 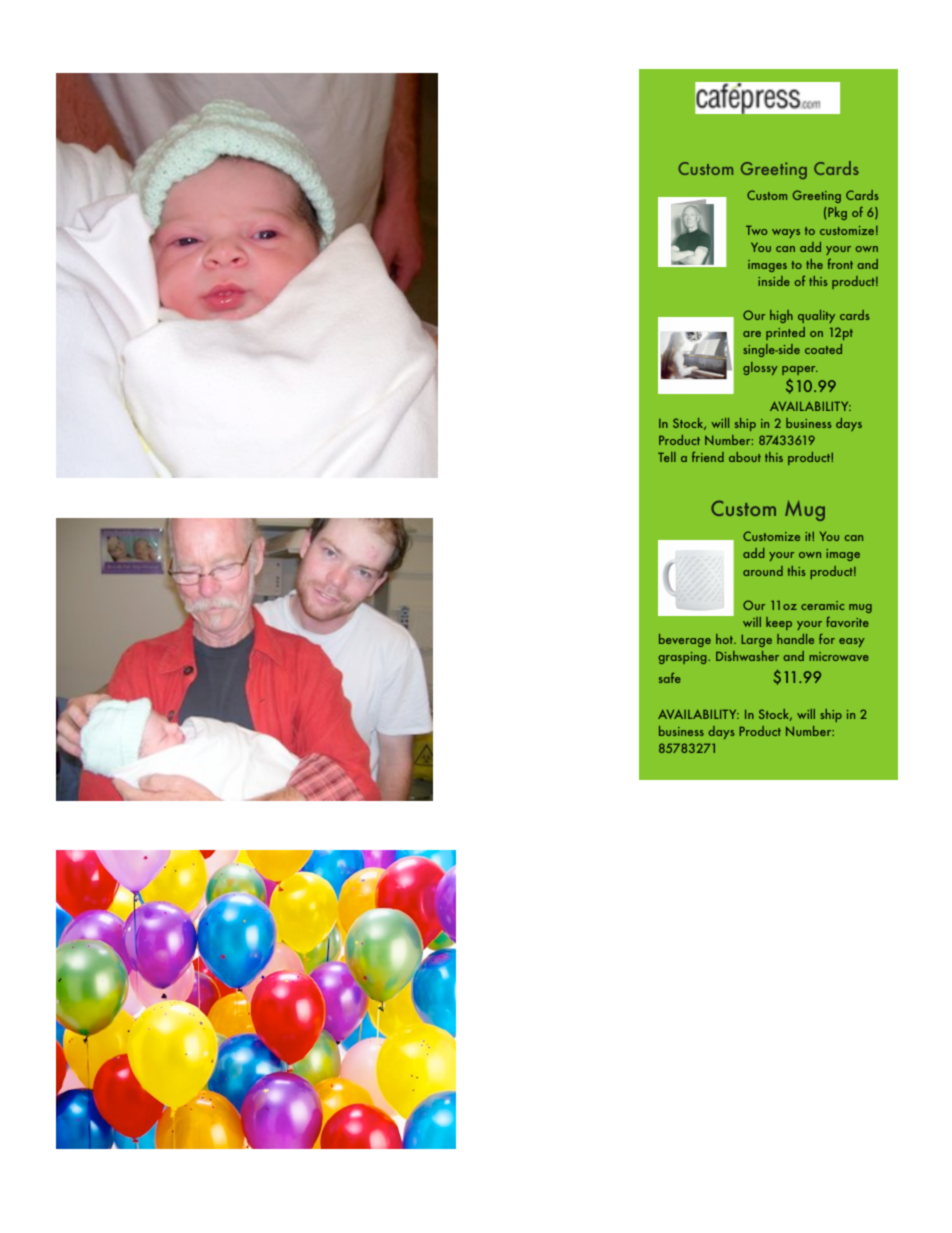 What do you see at coordinates (756, 230) in the screenshot?
I see `Two` at bounding box center [756, 230].
